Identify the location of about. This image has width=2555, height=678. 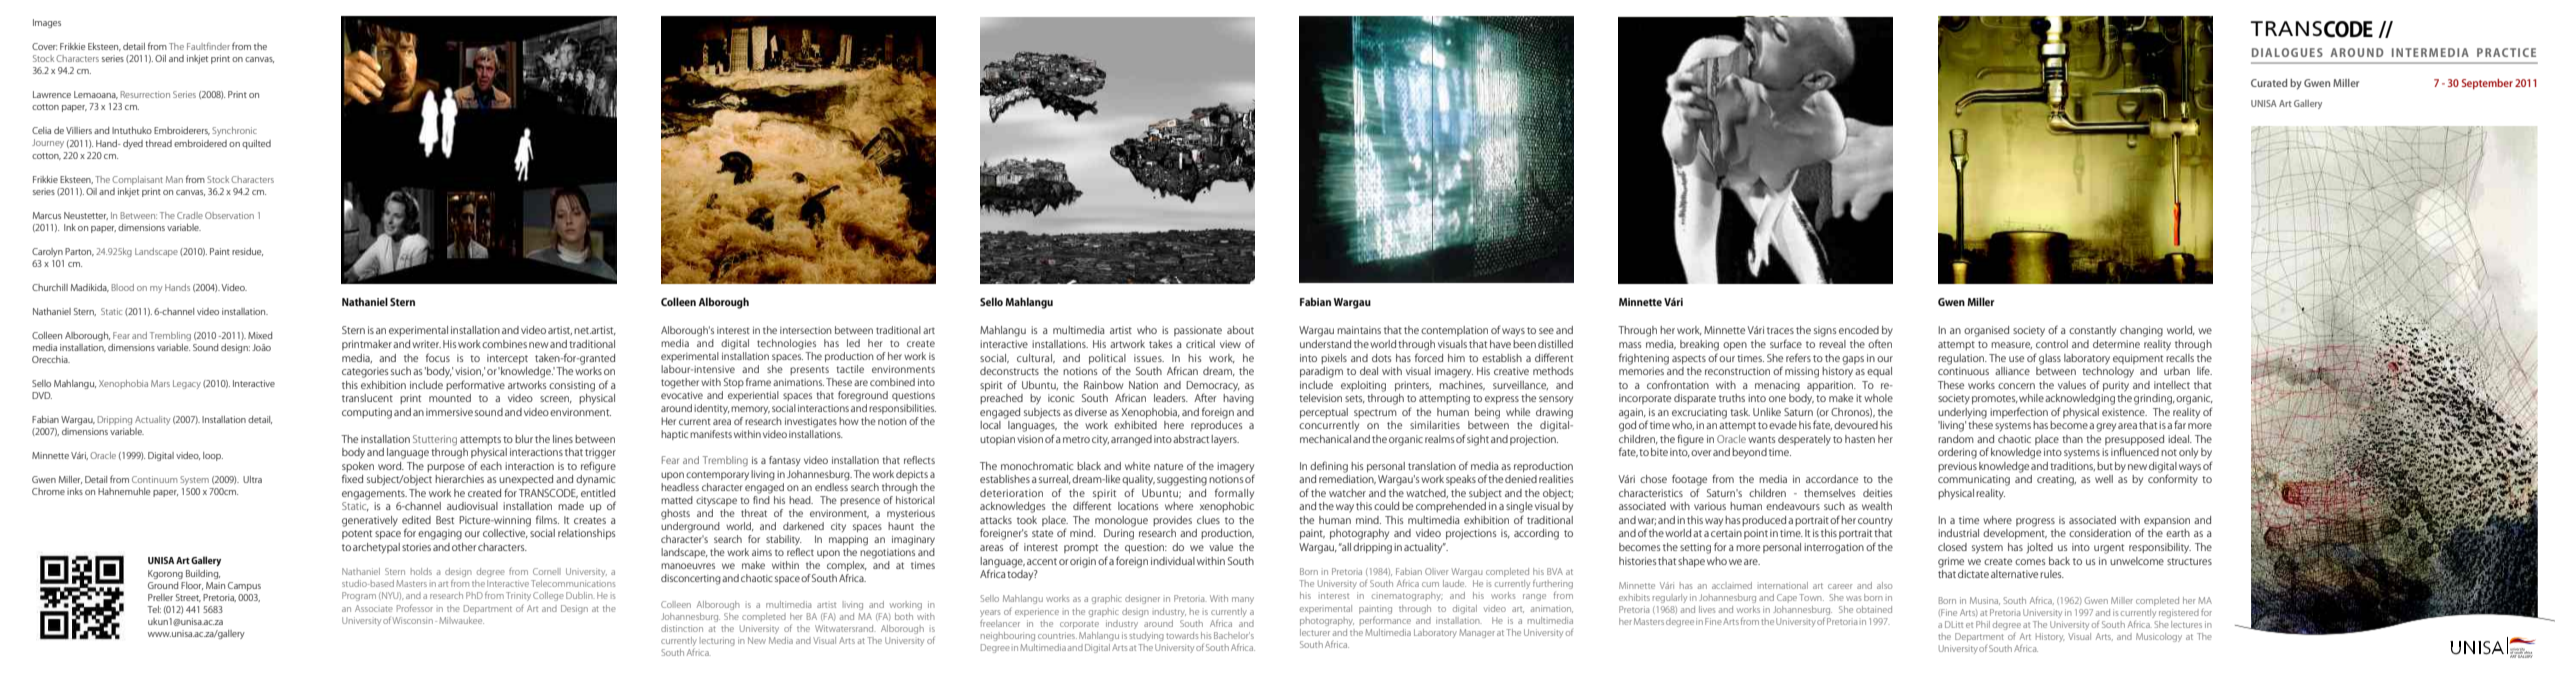
(1240, 330).
